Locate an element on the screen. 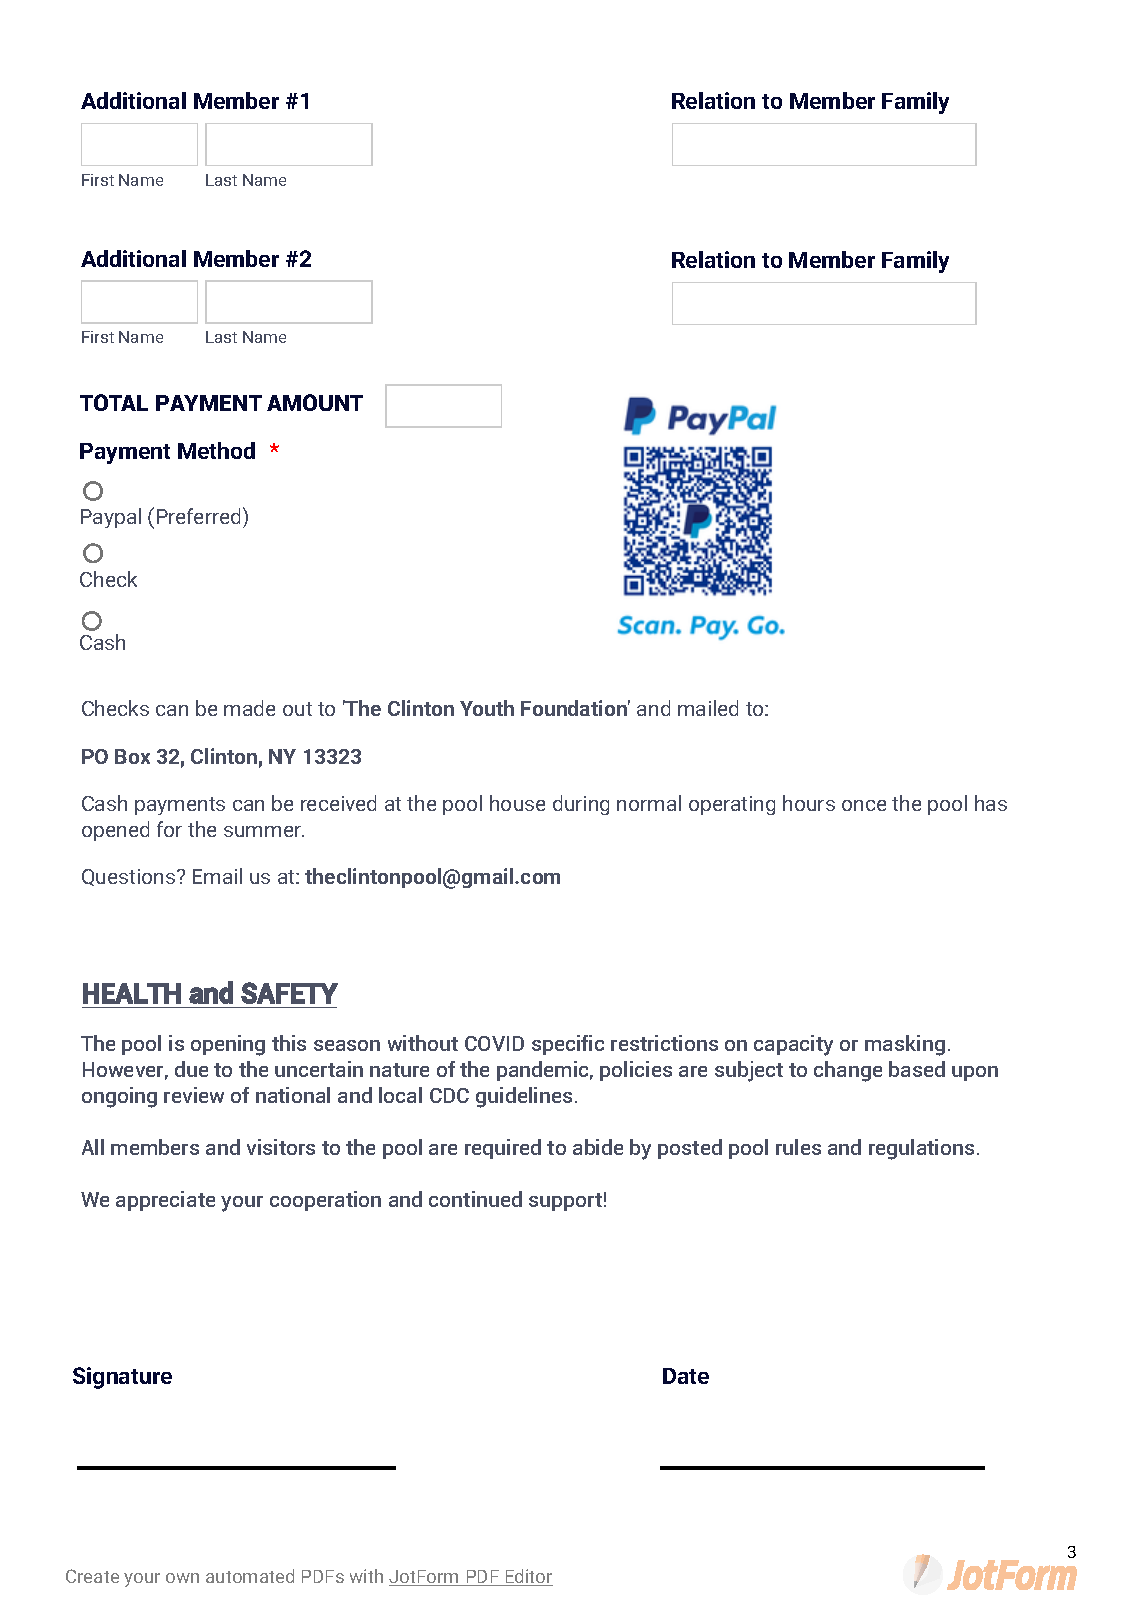 Image resolution: width=1143 pixels, height=1617 pixels. masking is located at coordinates (905, 1045).
